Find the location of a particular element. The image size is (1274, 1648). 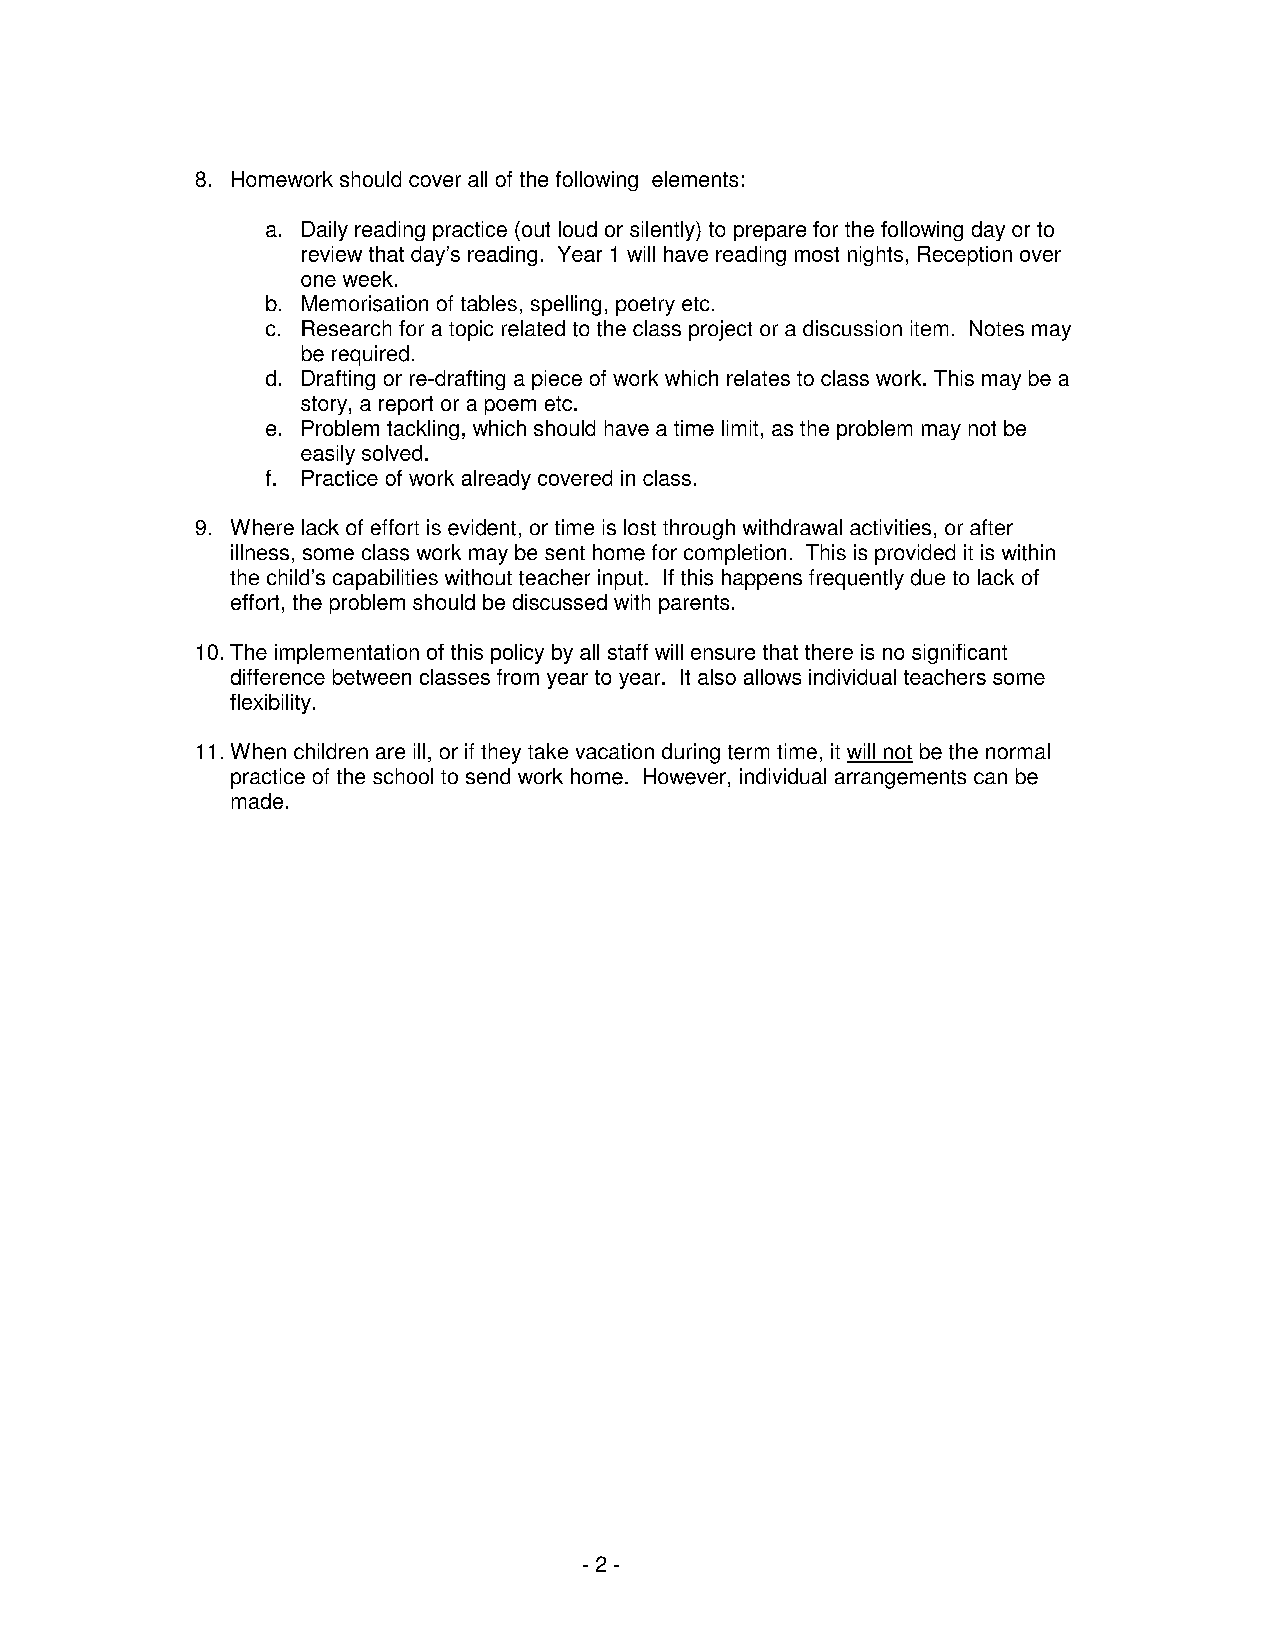

school is located at coordinates (403, 776).
